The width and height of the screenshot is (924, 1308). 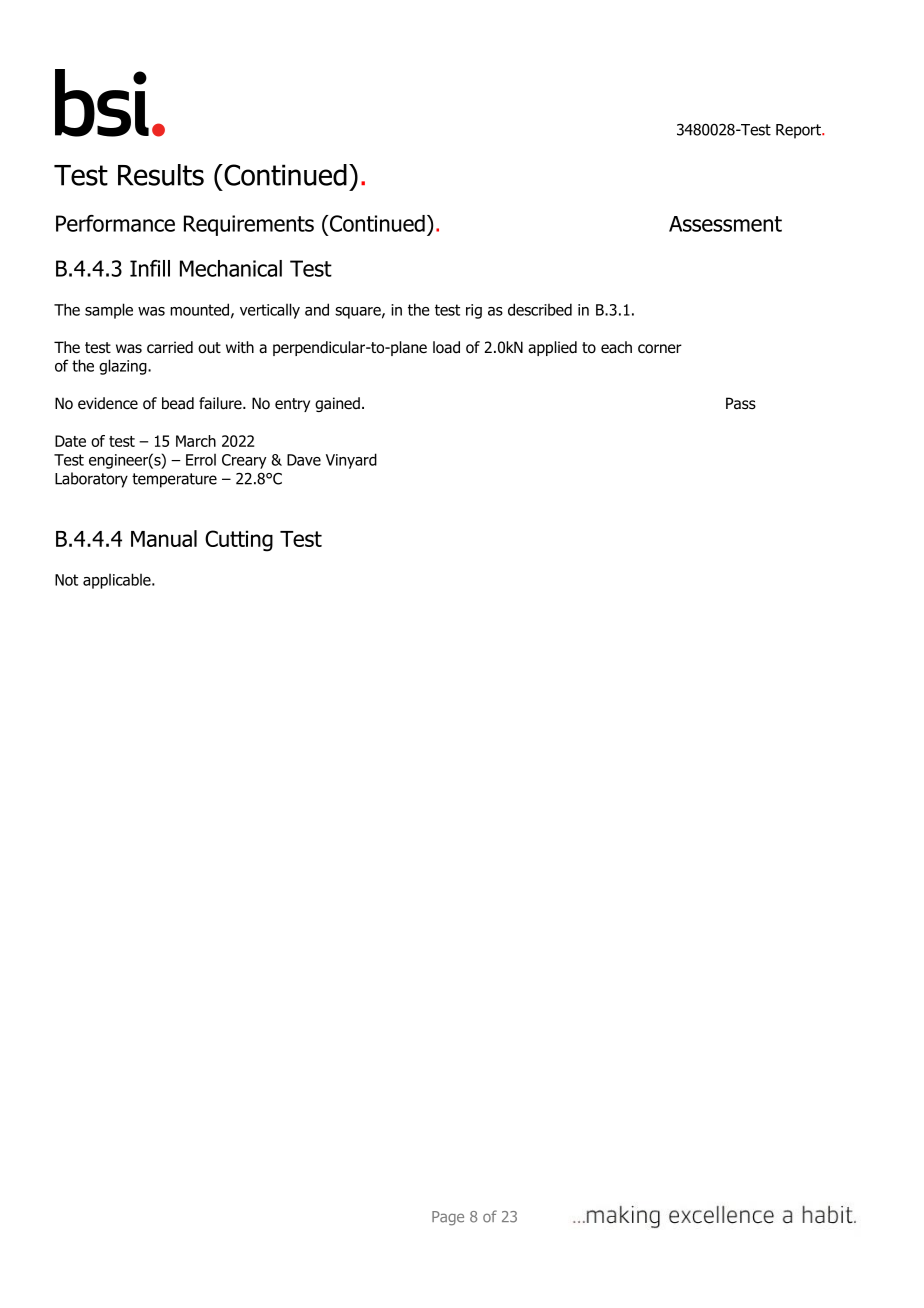 I want to click on applicable, so click(x=118, y=581).
